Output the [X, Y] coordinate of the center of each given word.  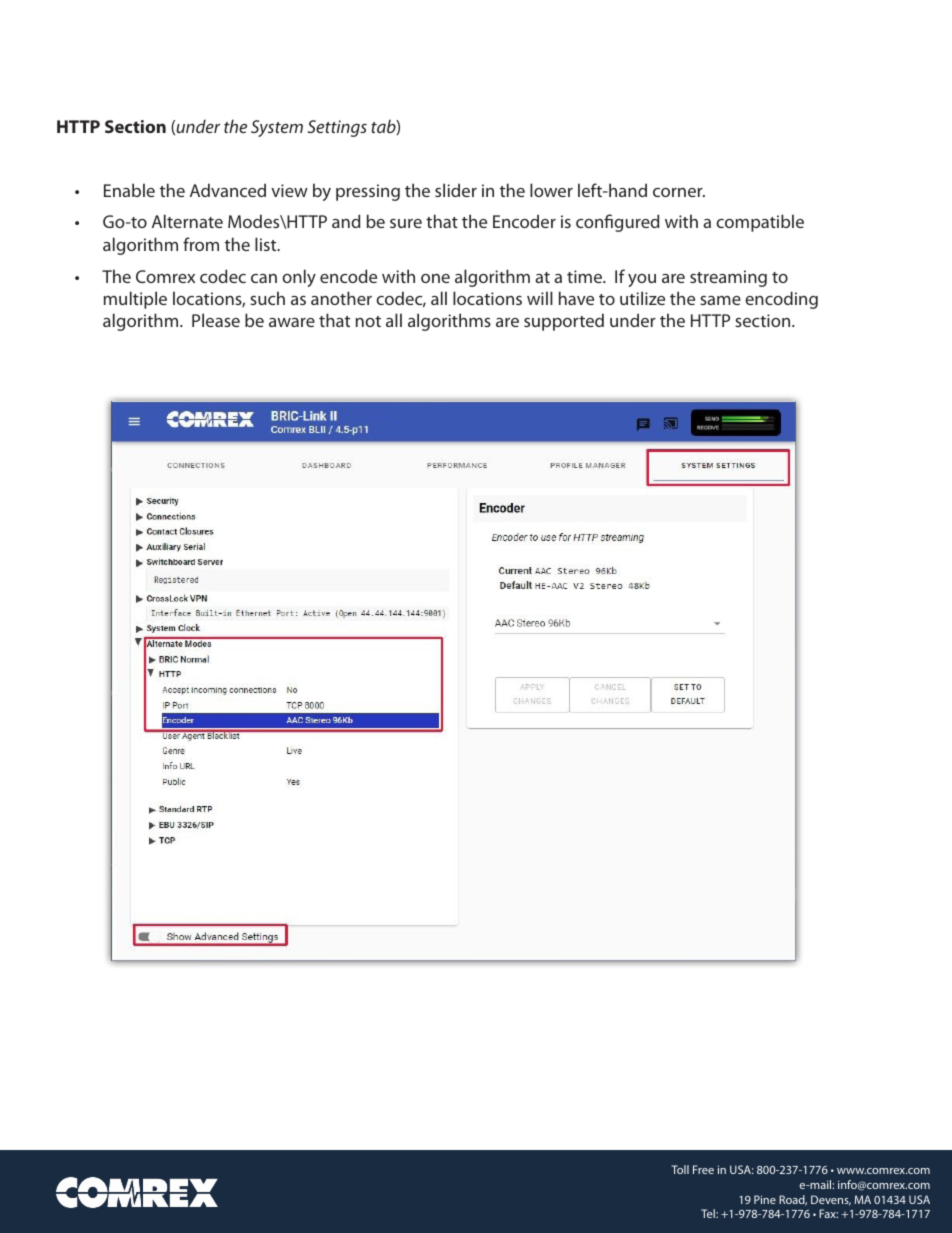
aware [292, 322]
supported [564, 322]
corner [679, 192]
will [540, 298]
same [720, 300]
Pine [765, 1199]
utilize [642, 298]
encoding [781, 300]
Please [216, 320]
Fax [828, 1213]
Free [703, 1169]
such [267, 298]
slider [456, 190]
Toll [680, 1169]
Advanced [228, 190]
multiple [135, 300]
